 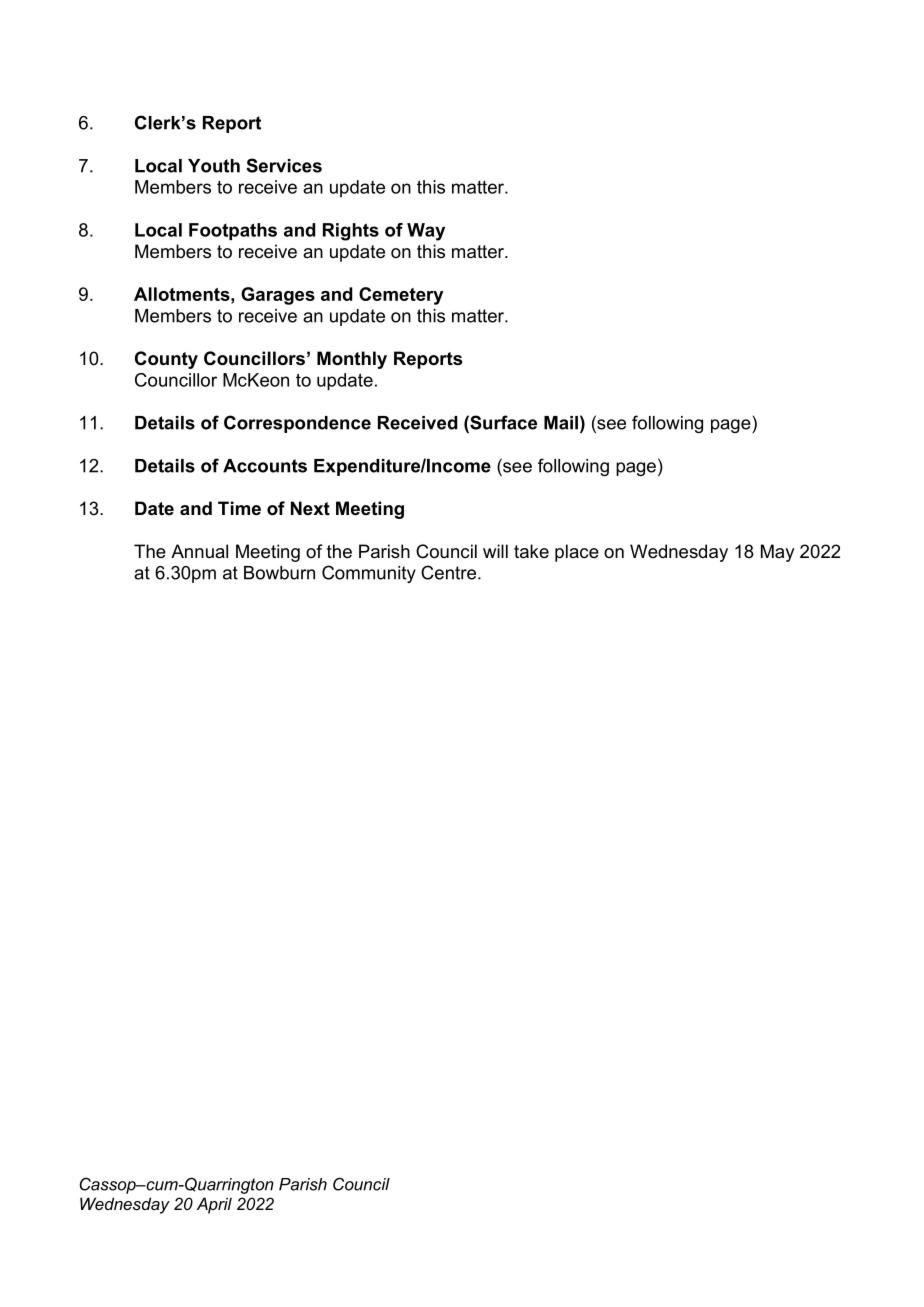 What do you see at coordinates (214, 1205) in the screenshot?
I see `April` at bounding box center [214, 1205].
